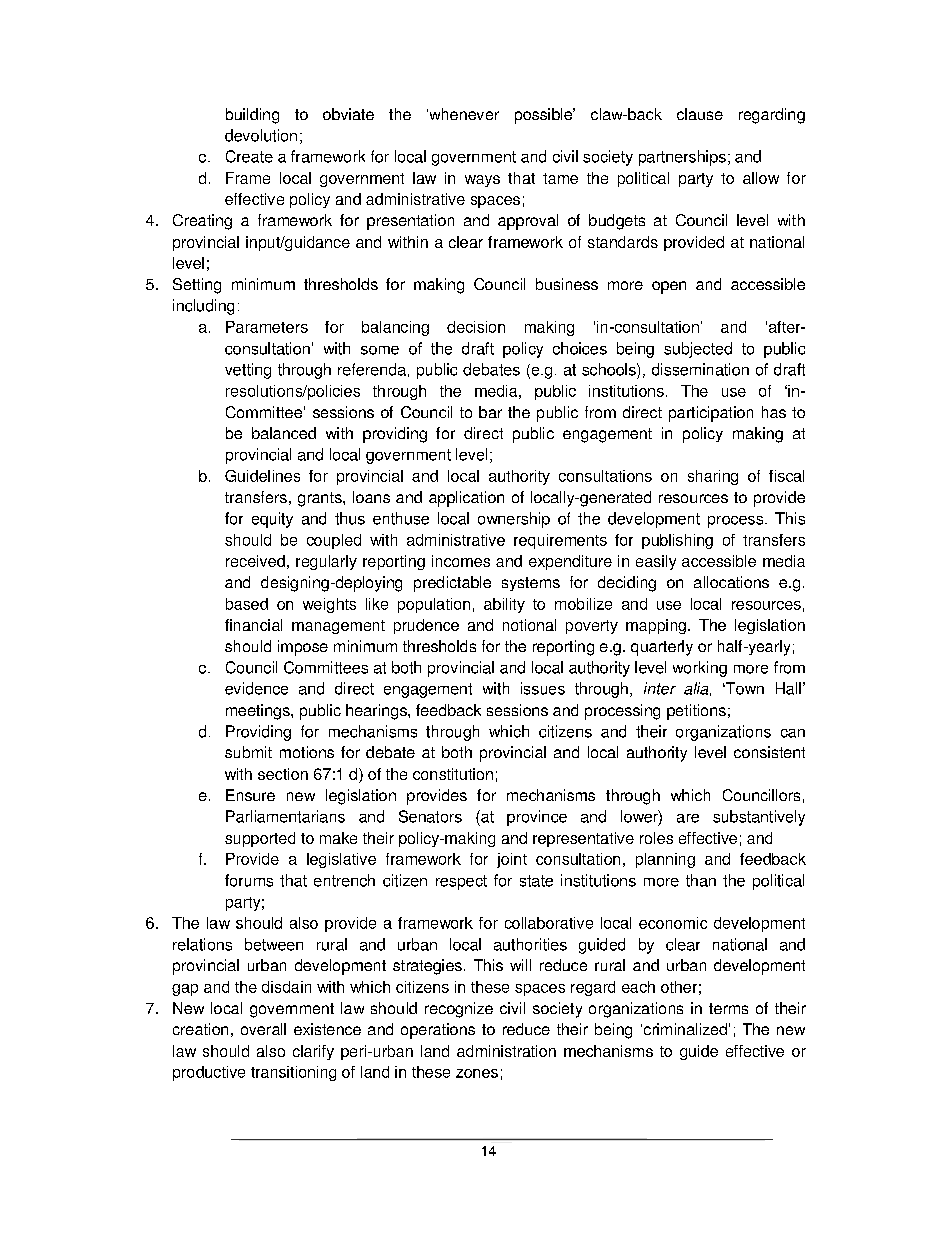  What do you see at coordinates (482, 181) in the screenshot?
I see `ways` at bounding box center [482, 181].
